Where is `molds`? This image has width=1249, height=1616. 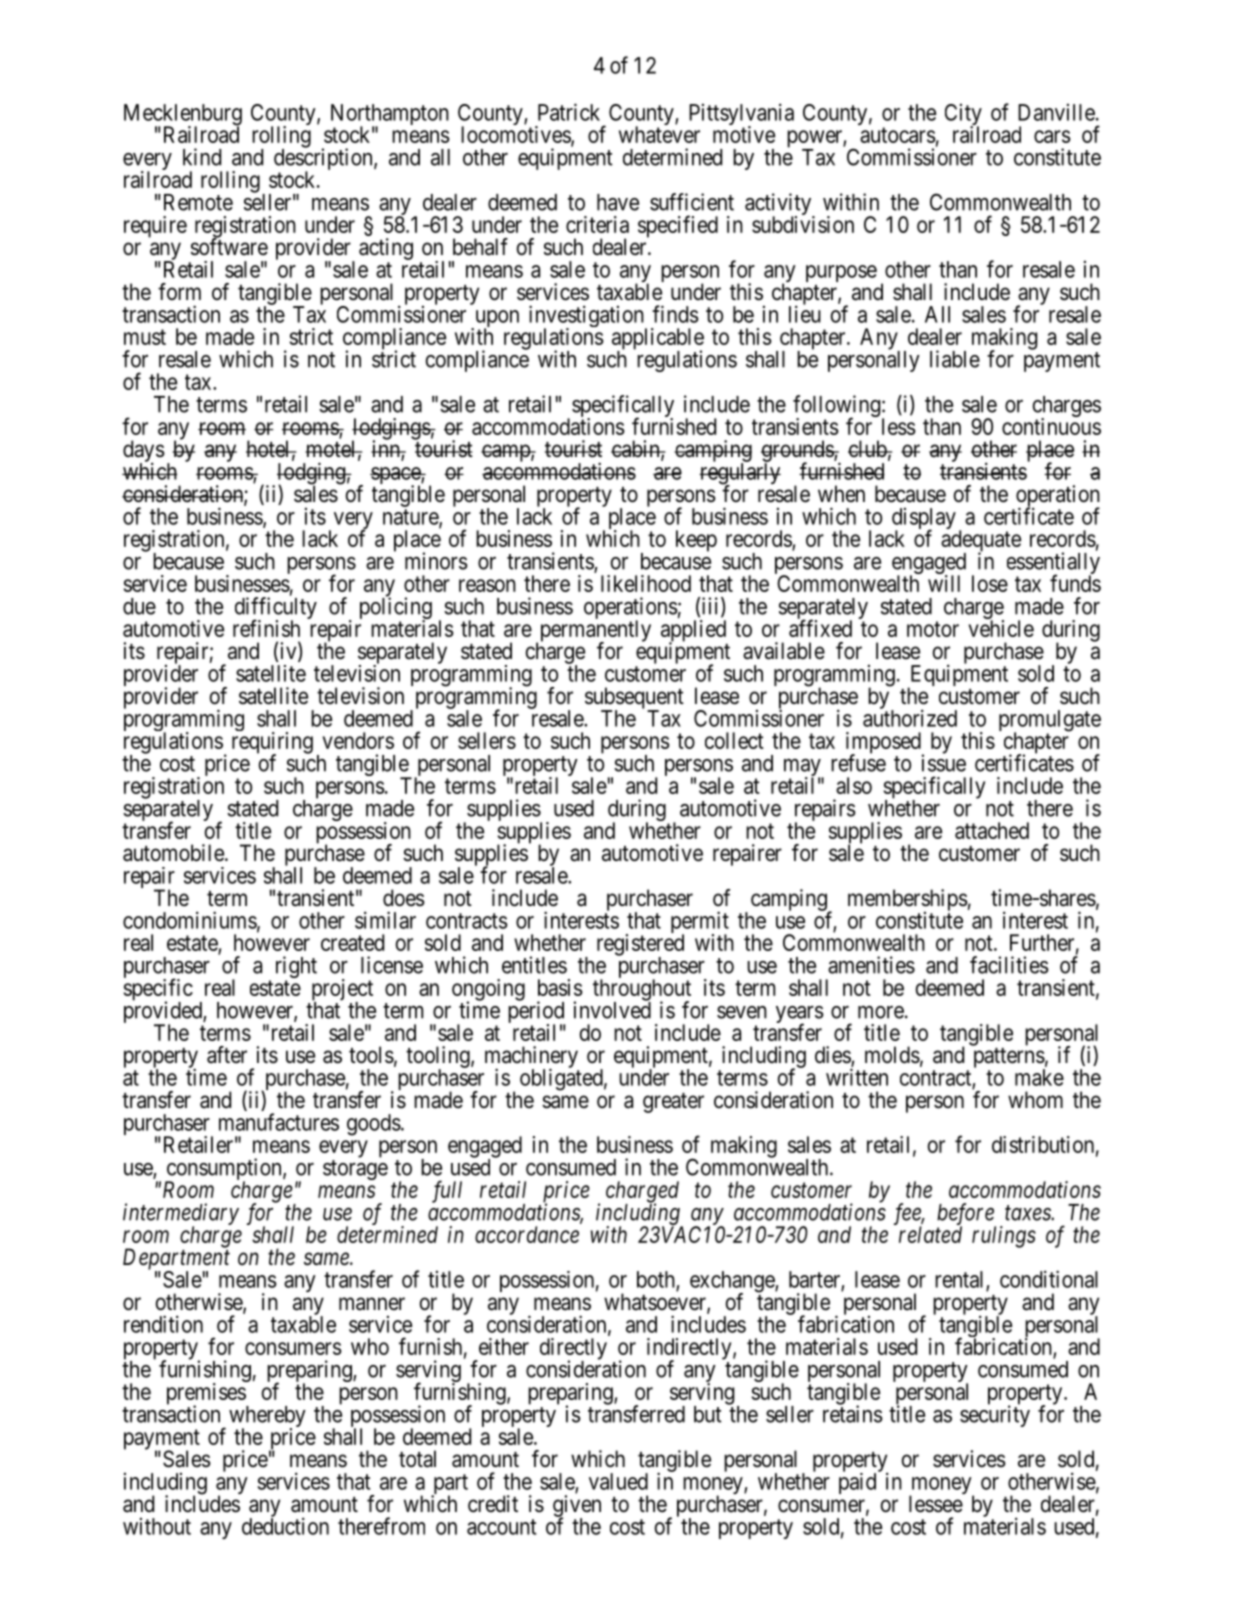 molds is located at coordinates (892, 1055).
